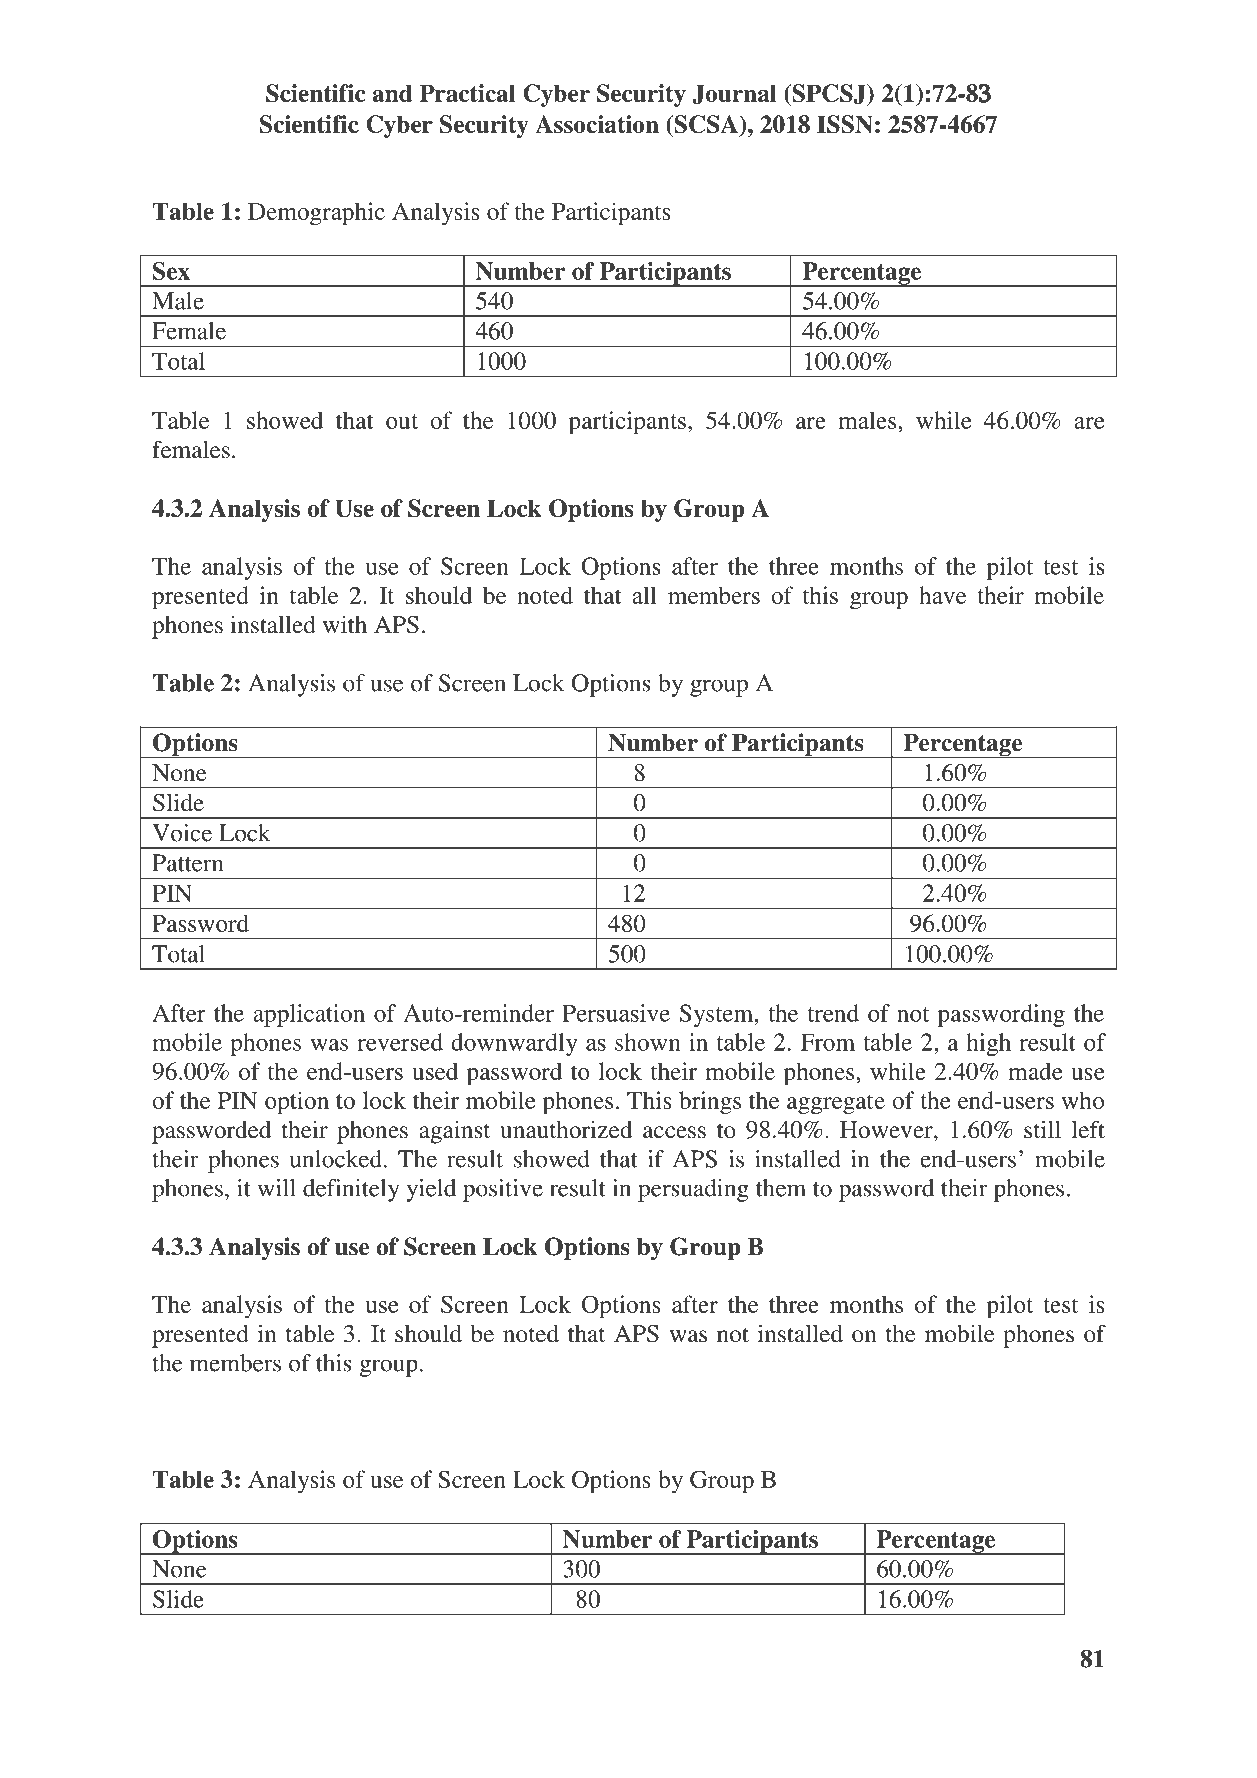 The height and width of the screenshot is (1778, 1257). What do you see at coordinates (942, 595) in the screenshot?
I see `have` at bounding box center [942, 595].
